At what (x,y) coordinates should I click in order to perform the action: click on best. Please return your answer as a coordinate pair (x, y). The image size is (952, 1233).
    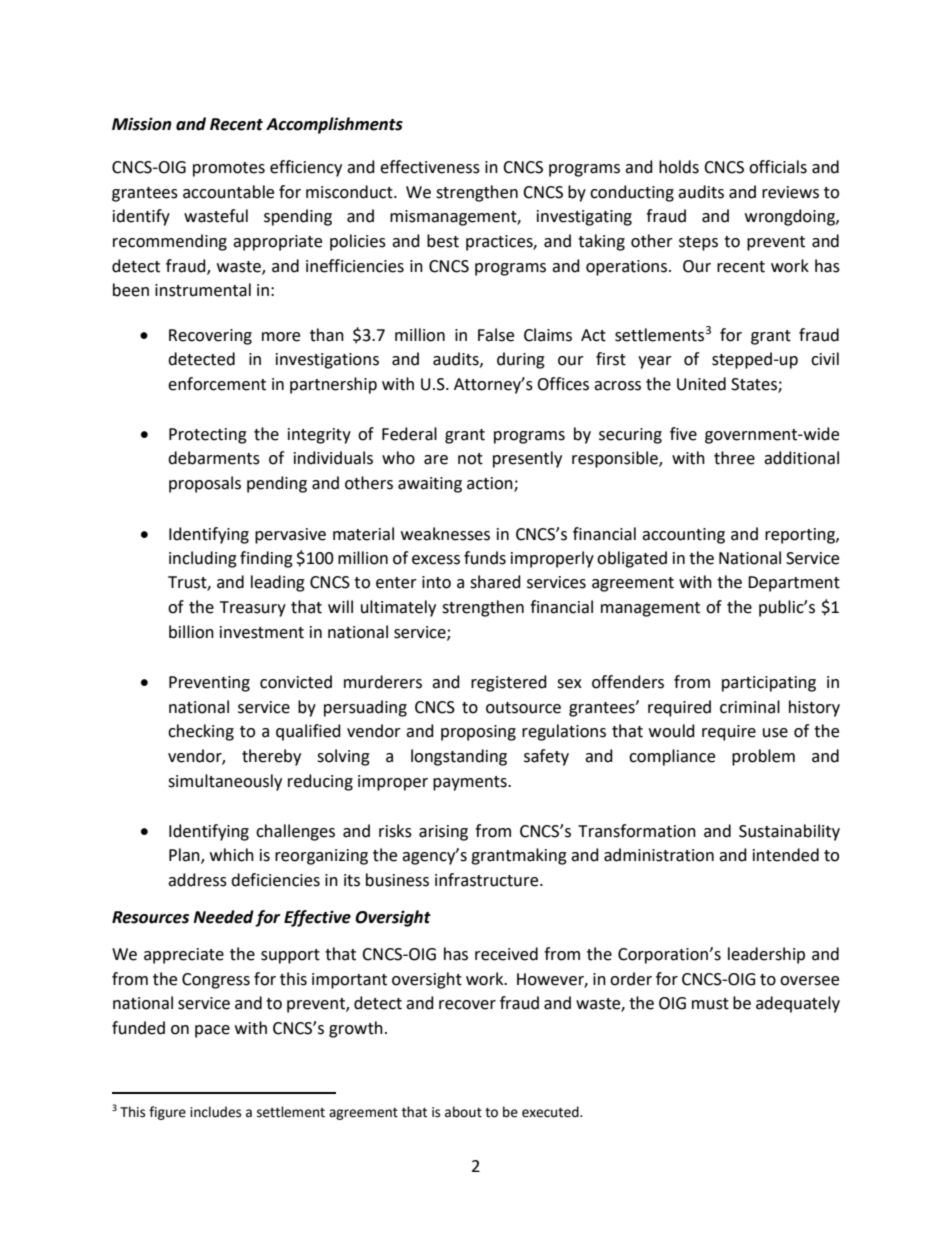
    Looking at the image, I should click on (443, 241).
